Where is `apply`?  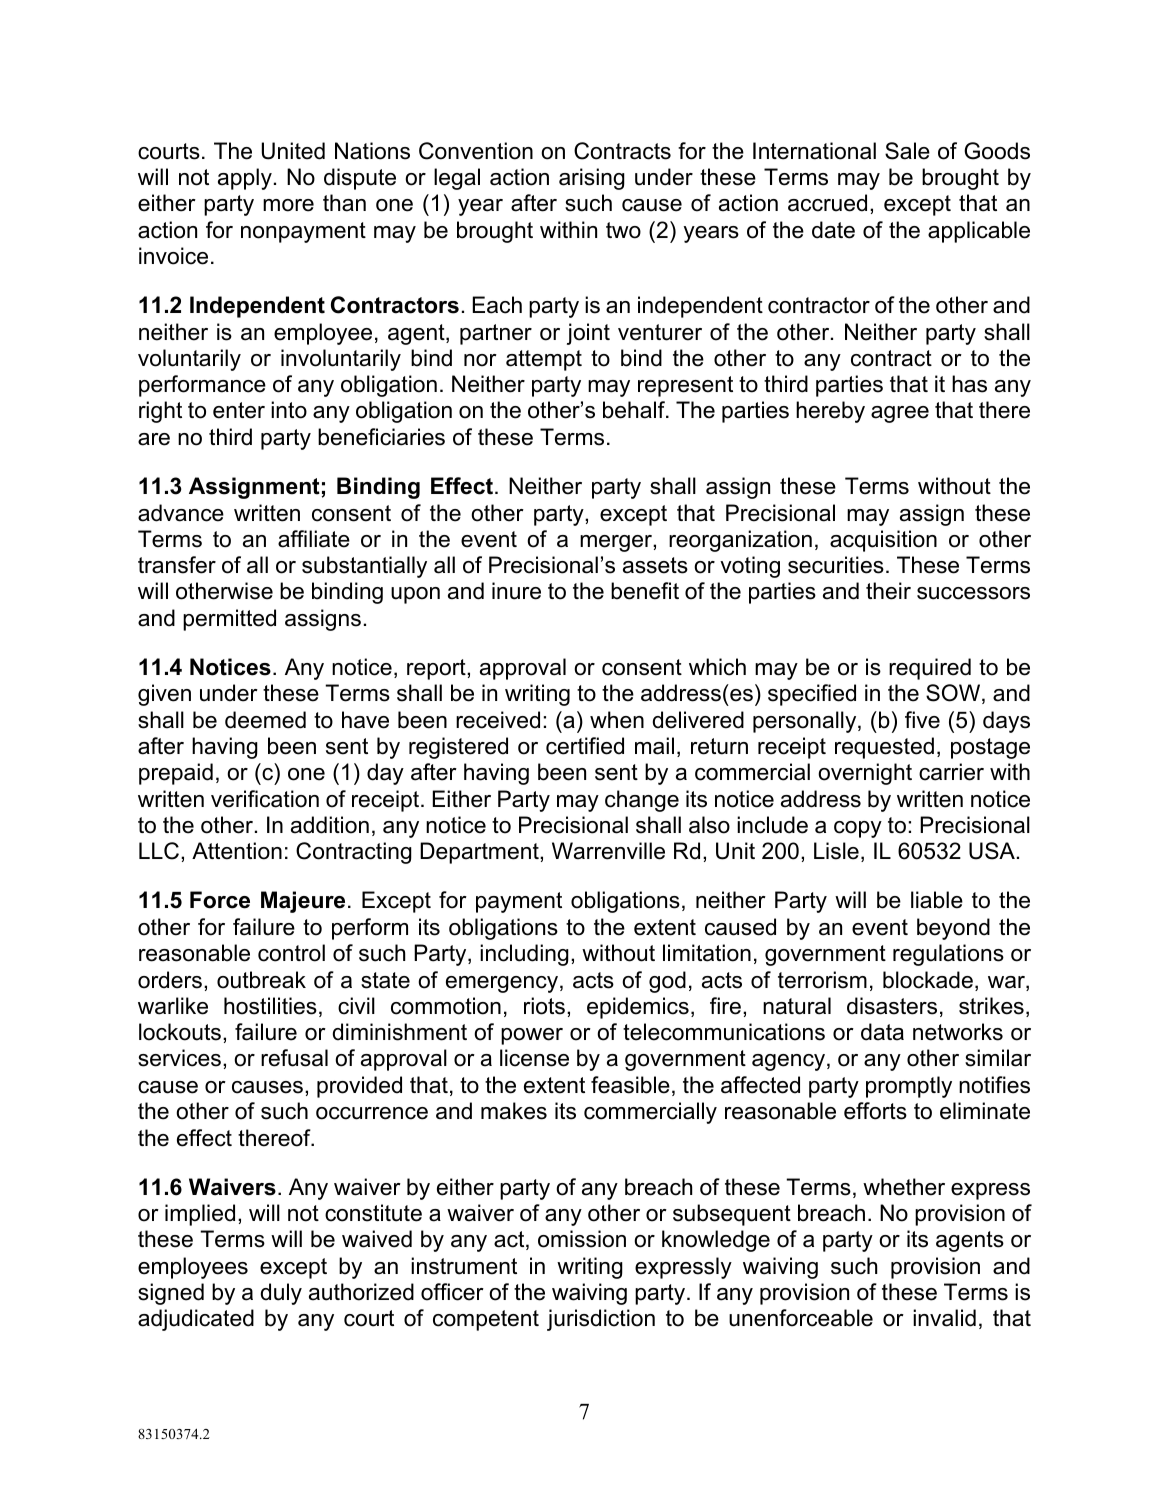
apply is located at coordinates (245, 179).
